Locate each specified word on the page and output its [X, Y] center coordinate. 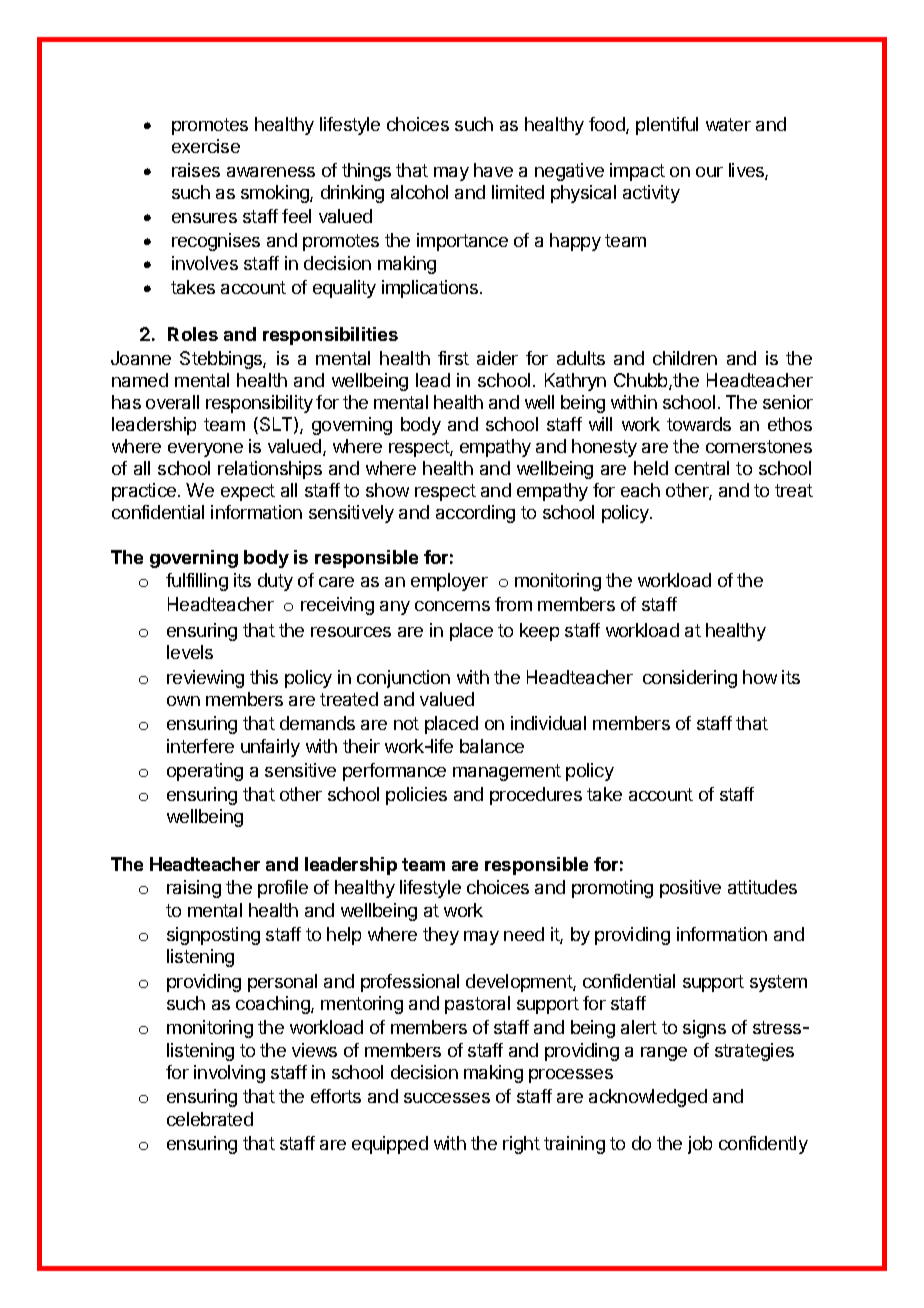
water [728, 124]
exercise [206, 146]
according [475, 514]
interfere [200, 746]
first [453, 358]
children [685, 358]
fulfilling [197, 582]
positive [690, 889]
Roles [193, 334]
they [441, 936]
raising [194, 889]
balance [492, 746]
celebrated [210, 1119]
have [493, 170]
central [702, 468]
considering [690, 679]
